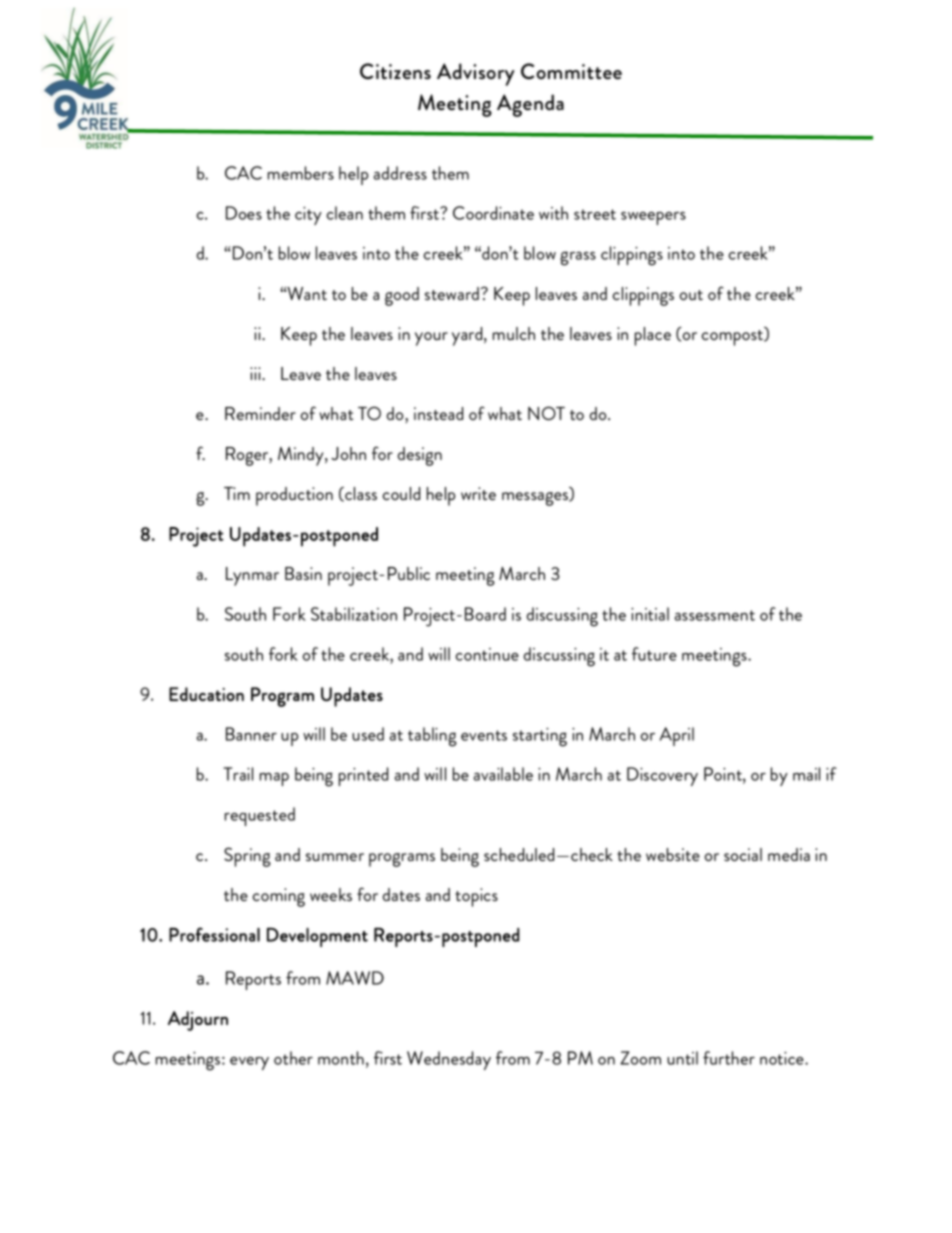  What do you see at coordinates (293, 1058) in the document?
I see `other` at bounding box center [293, 1058].
